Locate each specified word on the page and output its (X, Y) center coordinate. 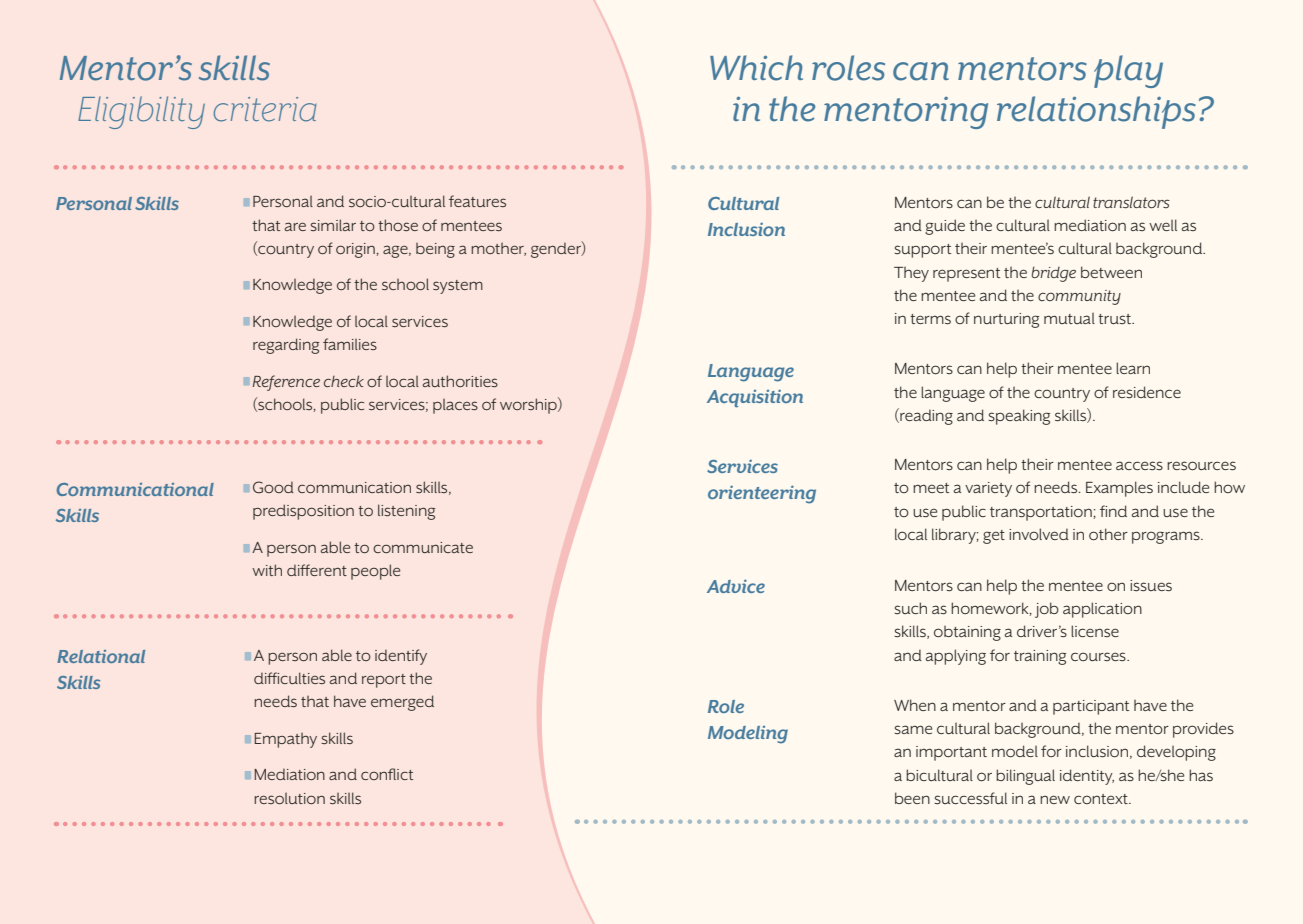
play (1128, 71)
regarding (286, 346)
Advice (736, 586)
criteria (265, 109)
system (458, 287)
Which (756, 68)
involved (1039, 534)
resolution (289, 798)
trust (1116, 319)
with (267, 570)
